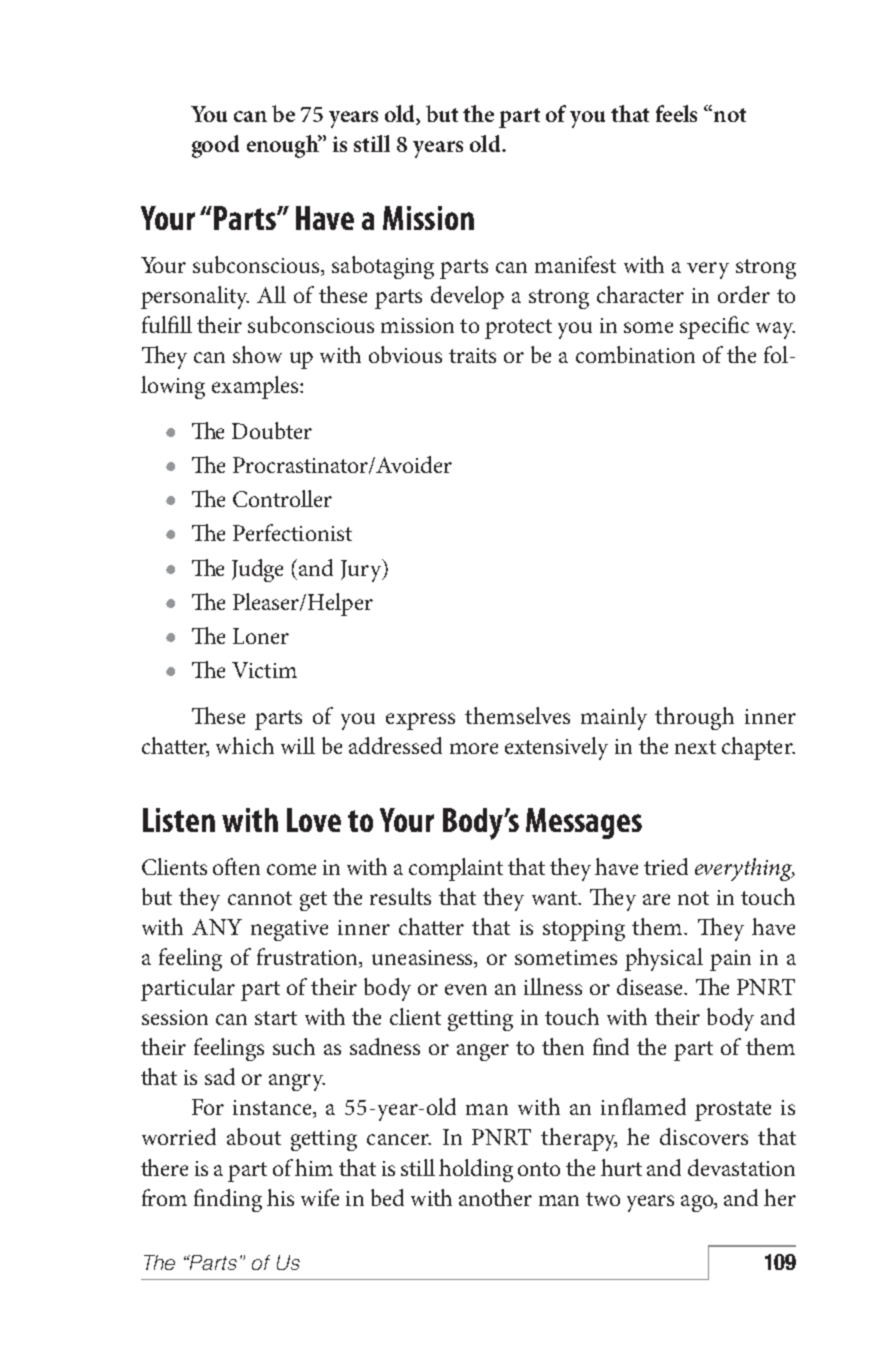 This screenshot has width=896, height=1345. I want to click on express, so click(420, 721).
